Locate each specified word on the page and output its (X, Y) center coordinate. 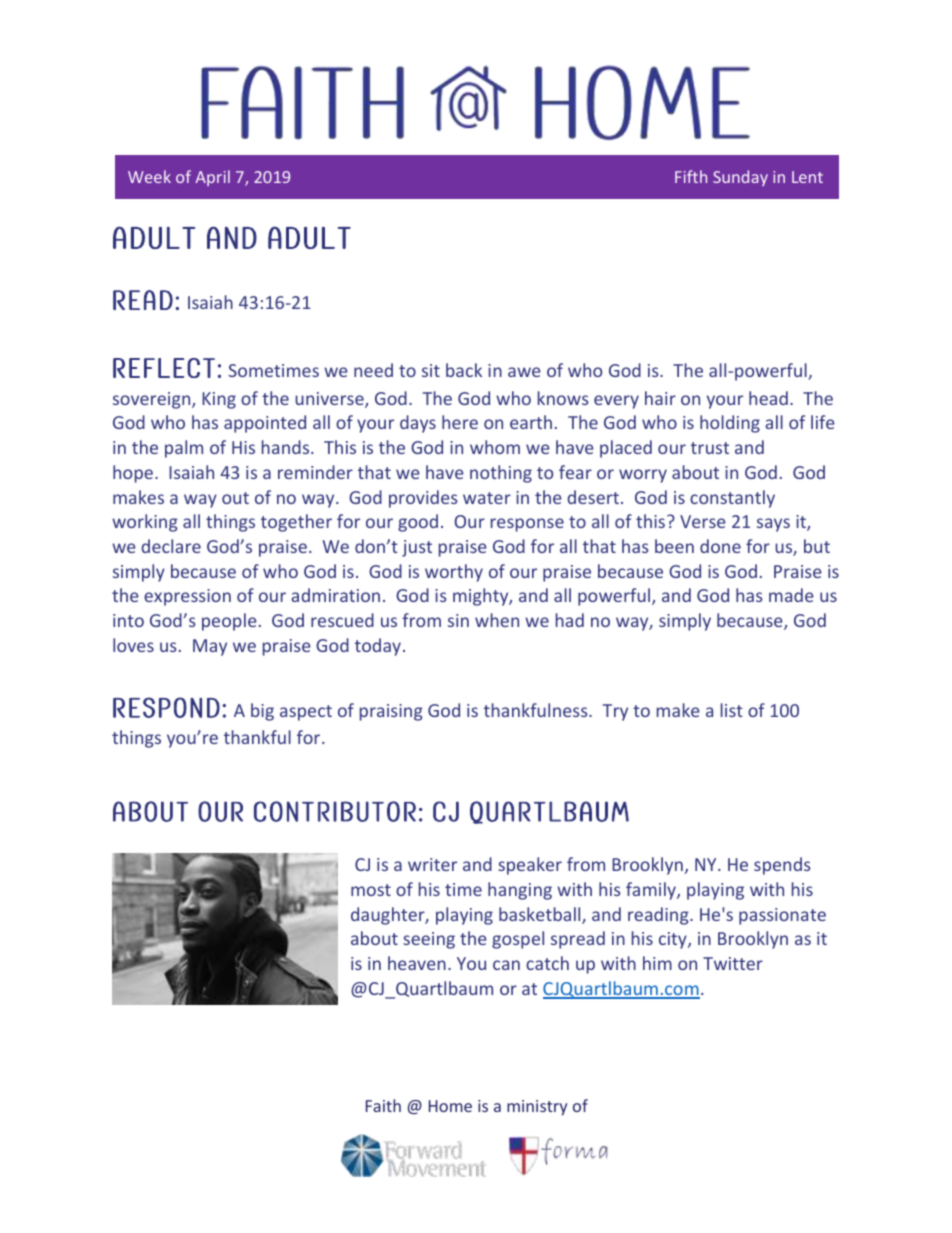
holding (730, 424)
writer (432, 864)
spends (782, 866)
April (212, 178)
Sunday (740, 178)
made (791, 595)
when (497, 620)
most (371, 890)
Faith (383, 1105)
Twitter (733, 963)
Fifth (691, 176)
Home (450, 1106)
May (210, 647)
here (460, 422)
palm (184, 449)
